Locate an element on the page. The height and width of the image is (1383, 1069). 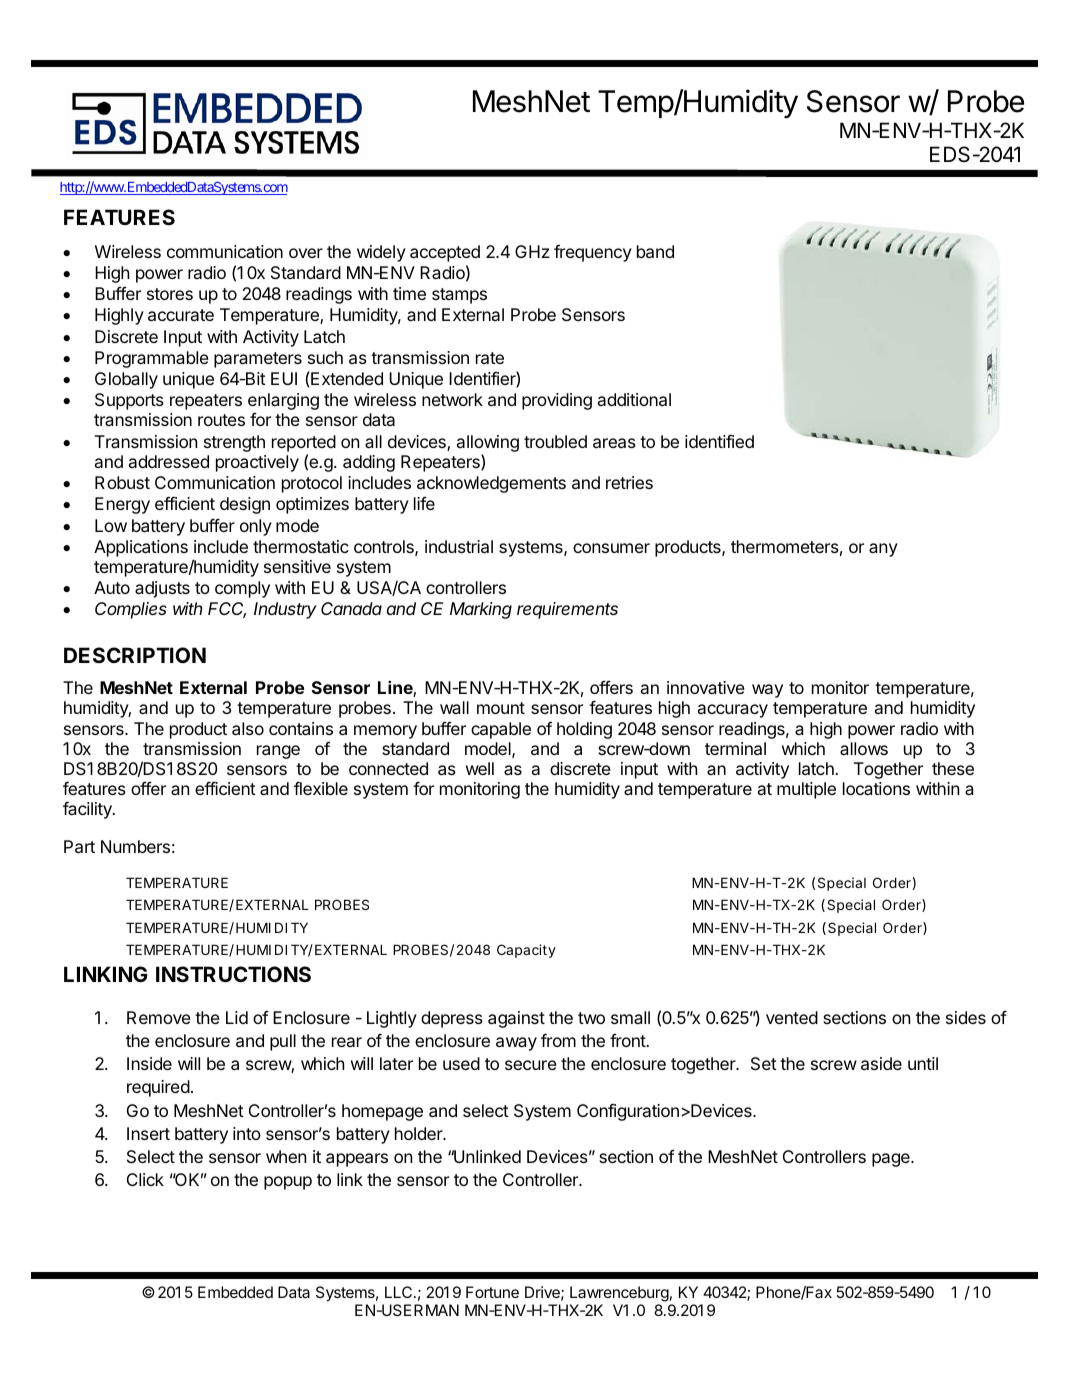
band is located at coordinates (655, 251).
